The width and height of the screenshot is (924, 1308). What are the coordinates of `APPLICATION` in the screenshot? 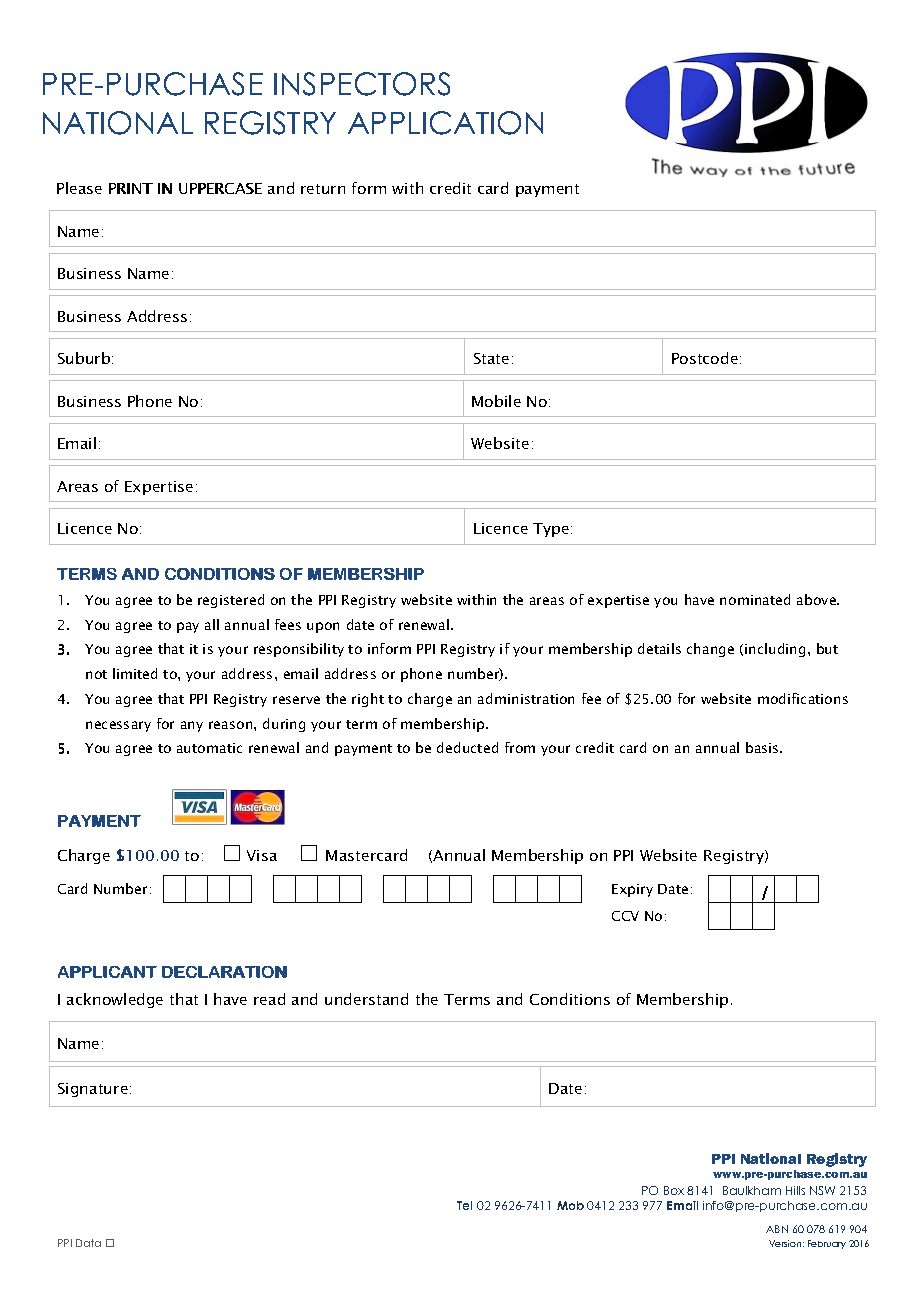 It's located at (445, 123).
